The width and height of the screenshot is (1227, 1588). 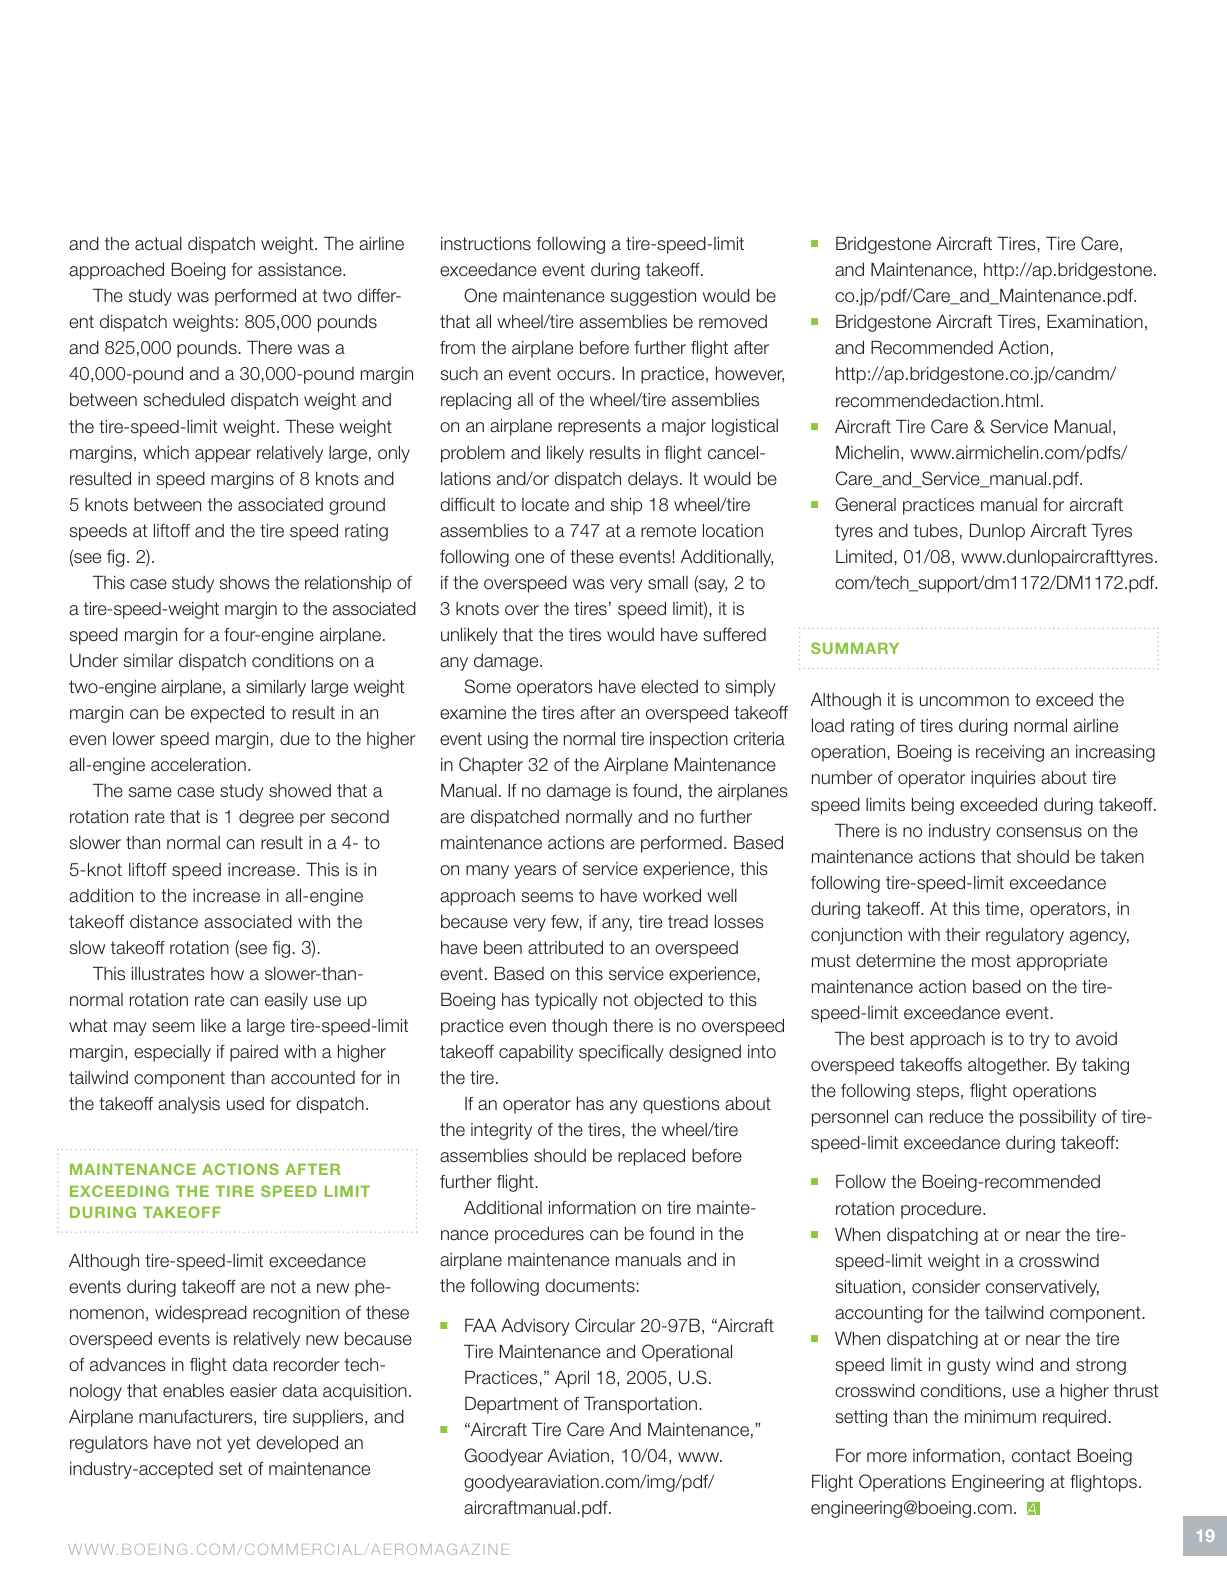 I want to click on uncommon, so click(x=964, y=701).
